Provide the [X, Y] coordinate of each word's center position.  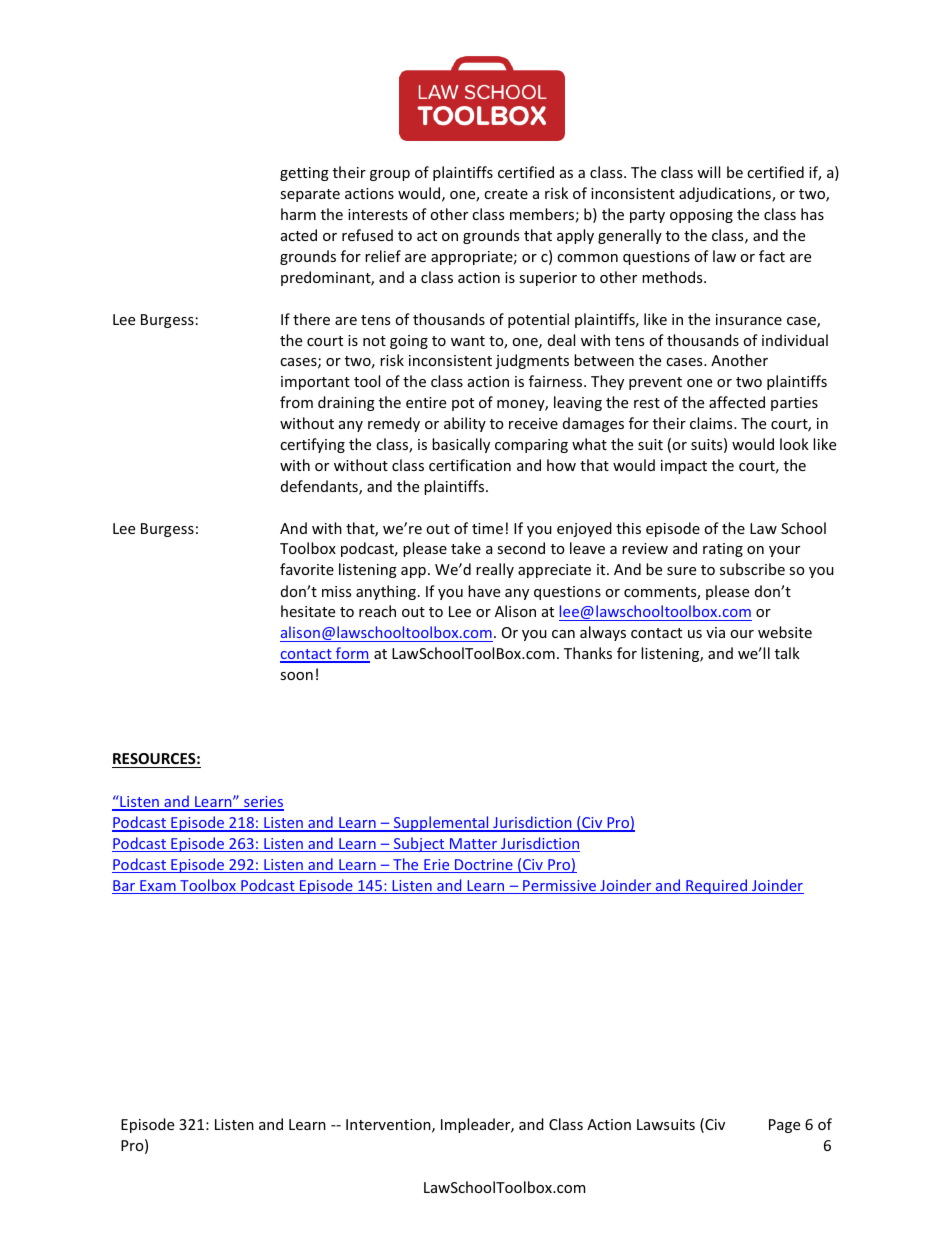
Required [717, 886]
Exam [158, 887]
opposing [701, 216]
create [506, 194]
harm [298, 214]
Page [784, 1126]
